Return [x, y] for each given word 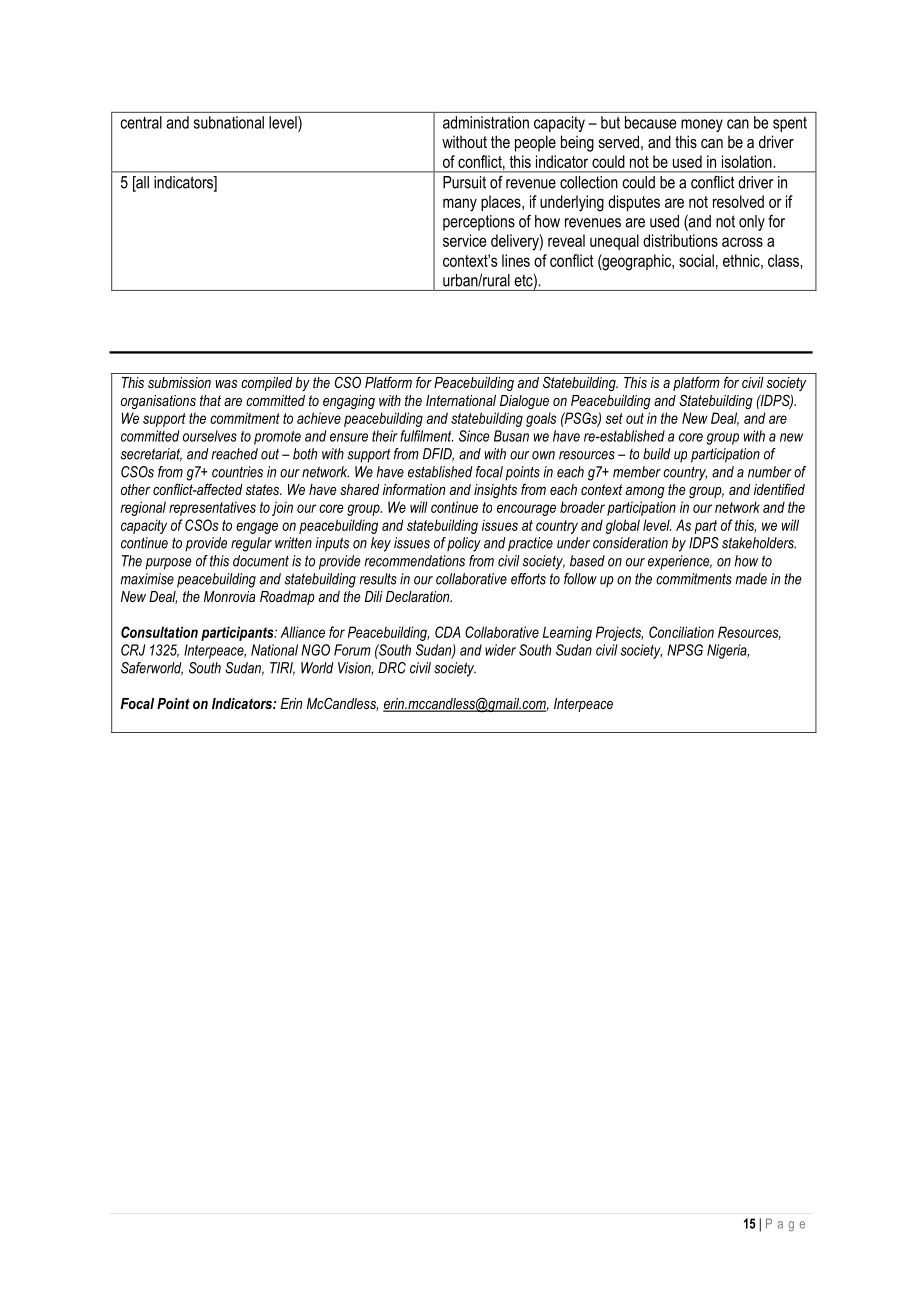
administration [486, 122]
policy [464, 544]
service [464, 240]
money [702, 125]
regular [251, 544]
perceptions [479, 223]
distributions [680, 240]
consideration [630, 543]
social [696, 260]
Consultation [159, 632]
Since [474, 436]
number [770, 472]
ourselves [210, 436]
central [141, 122]
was [226, 384]
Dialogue [524, 402]
